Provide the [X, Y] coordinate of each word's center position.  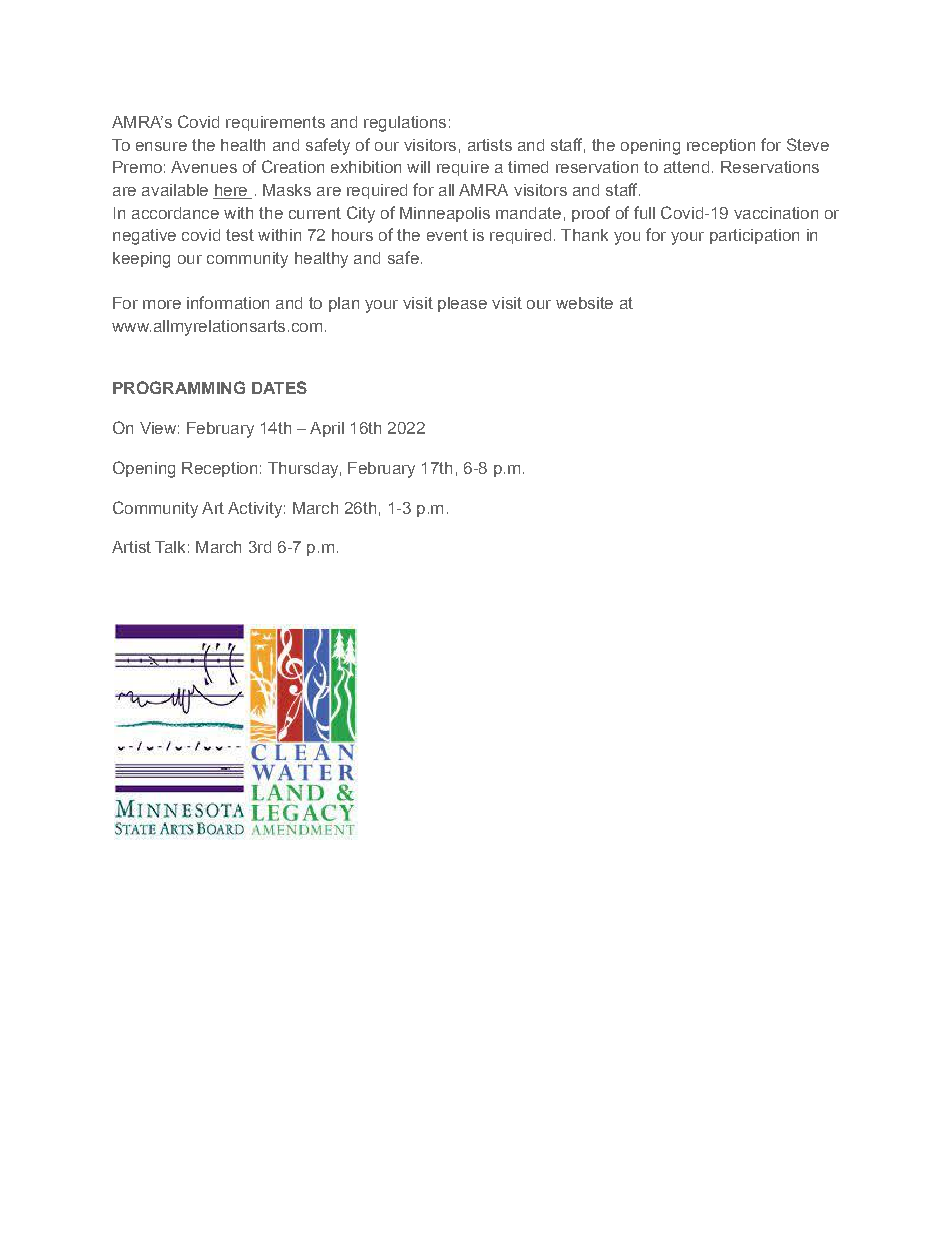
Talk [170, 547]
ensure [161, 146]
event [447, 235]
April [327, 429]
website [584, 303]
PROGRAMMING [179, 387]
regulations [405, 124]
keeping [141, 260]
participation [754, 236]
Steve [808, 144]
